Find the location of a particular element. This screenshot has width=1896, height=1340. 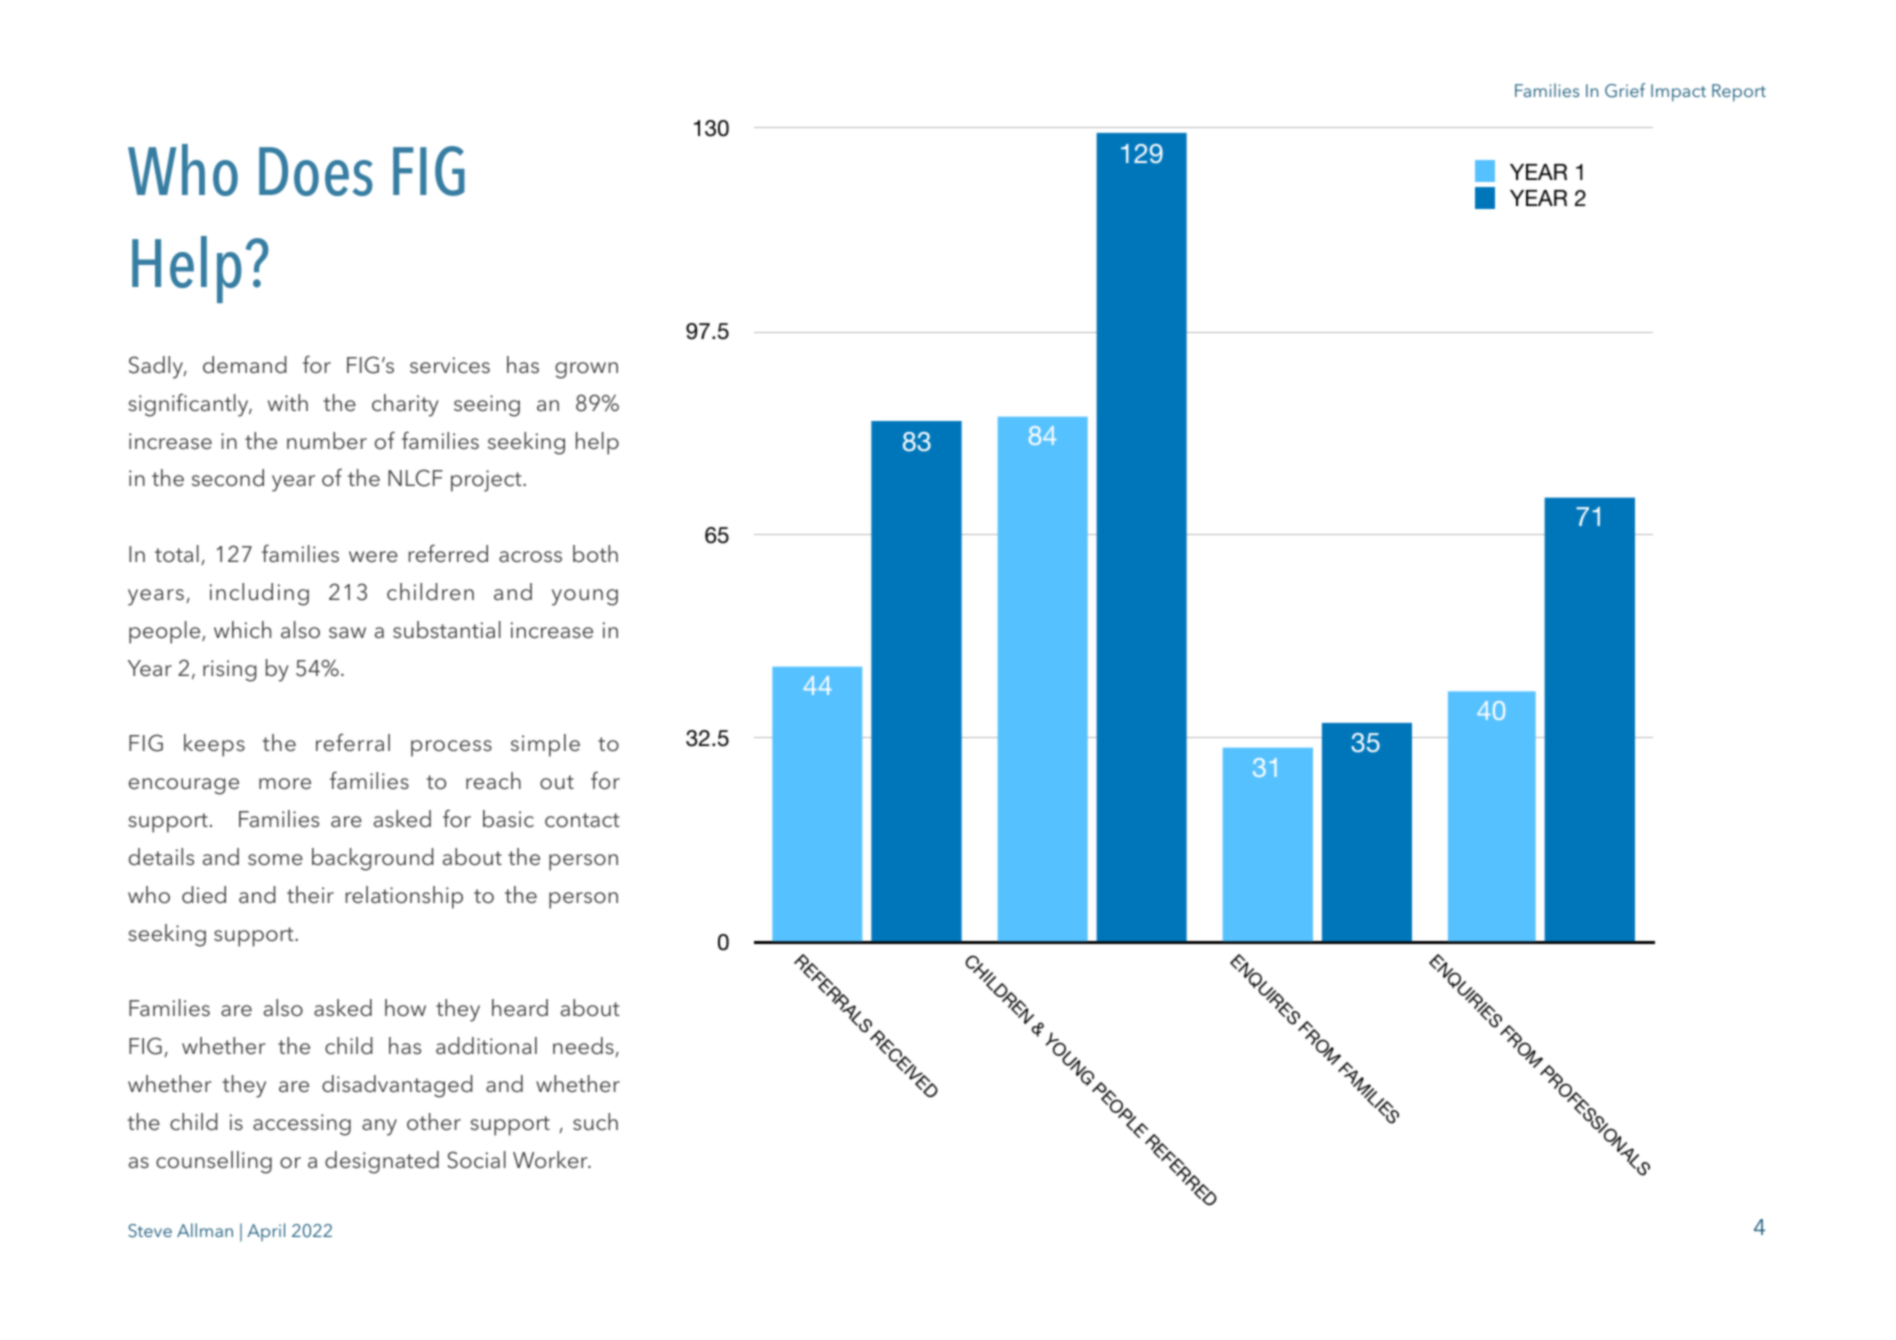

Worker is located at coordinates (551, 1160).
